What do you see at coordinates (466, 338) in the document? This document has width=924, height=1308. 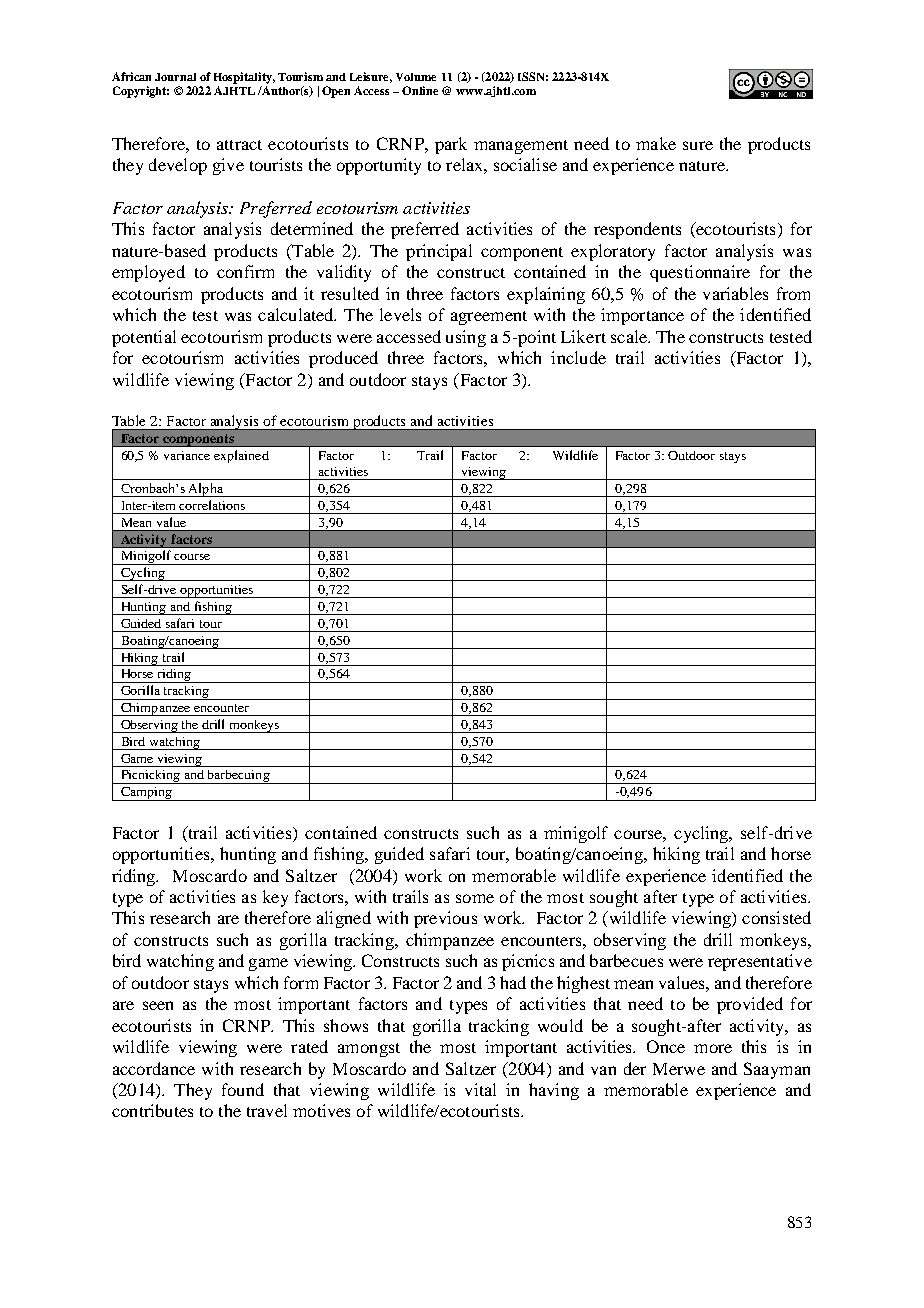 I see `using` at bounding box center [466, 338].
